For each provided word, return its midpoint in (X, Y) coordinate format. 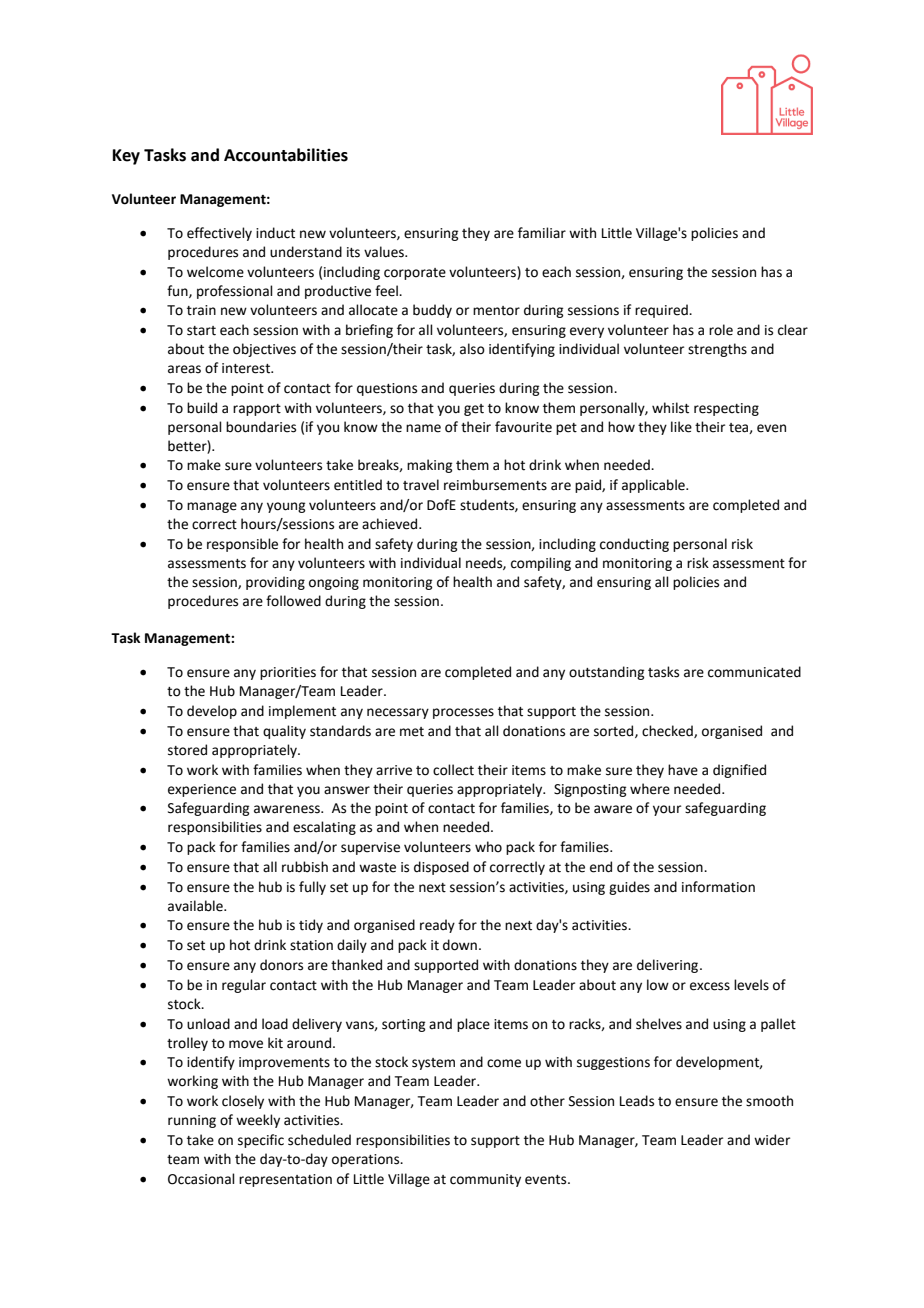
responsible (242, 545)
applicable (654, 486)
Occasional (201, 1179)
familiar (542, 233)
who (488, 847)
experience (202, 790)
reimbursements (495, 485)
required (662, 311)
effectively (219, 234)
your (667, 810)
